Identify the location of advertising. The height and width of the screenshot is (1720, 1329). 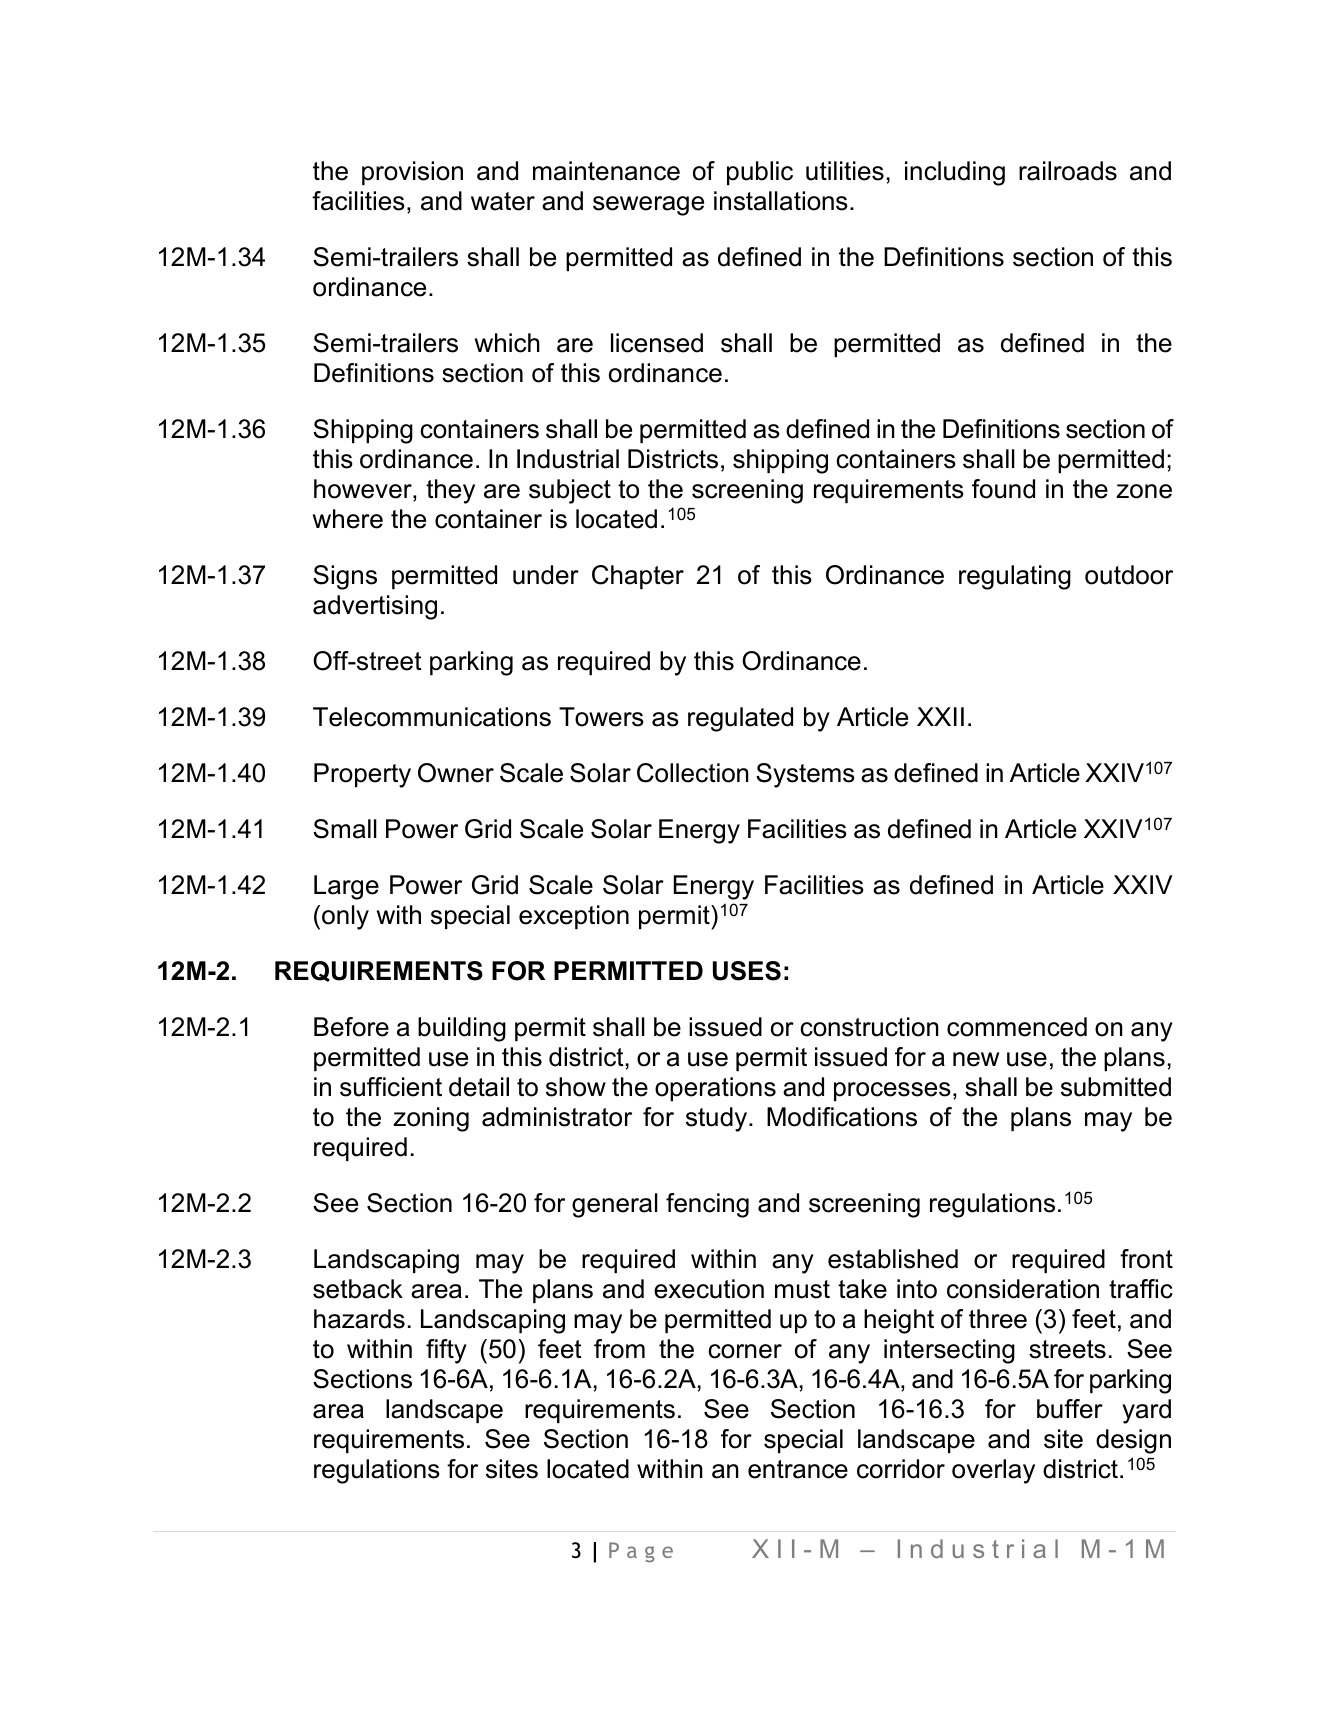
(375, 607).
